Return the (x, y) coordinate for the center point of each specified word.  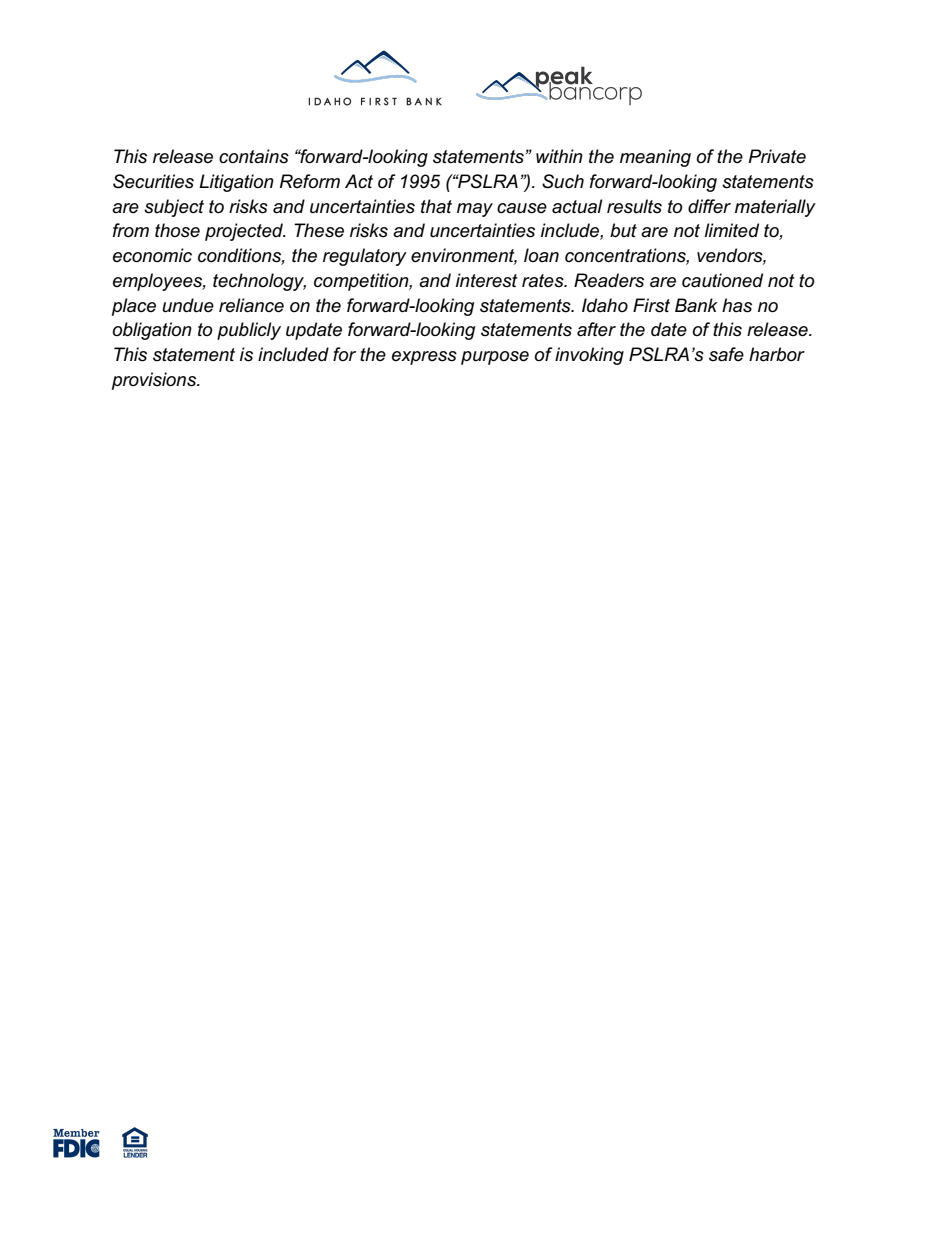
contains (254, 156)
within (559, 156)
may (475, 210)
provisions (155, 381)
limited (731, 230)
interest (487, 280)
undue (188, 305)
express (424, 358)
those (177, 230)
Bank (696, 305)
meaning (655, 158)
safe (726, 354)
